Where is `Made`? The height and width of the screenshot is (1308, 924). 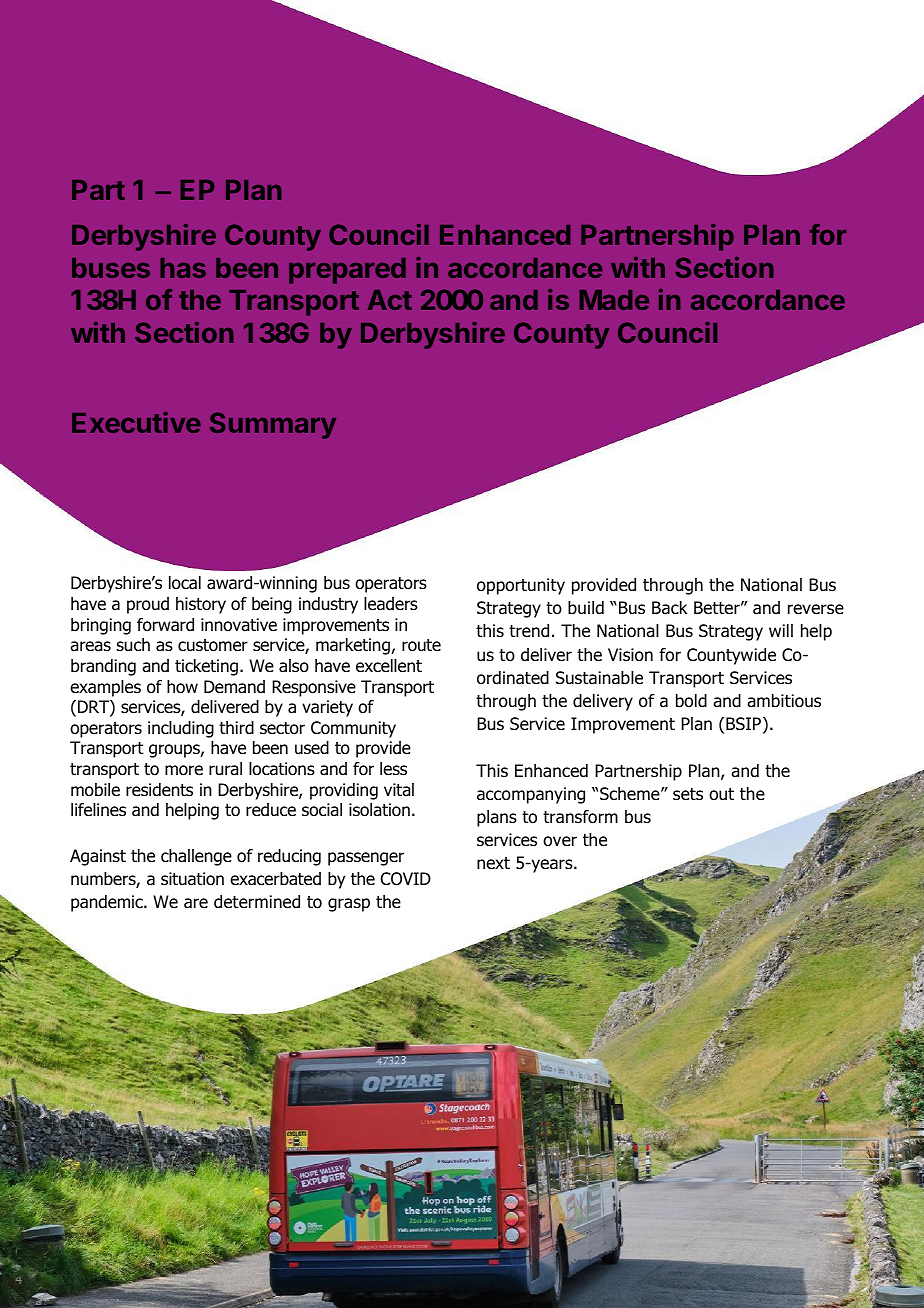
Made is located at coordinates (614, 300).
